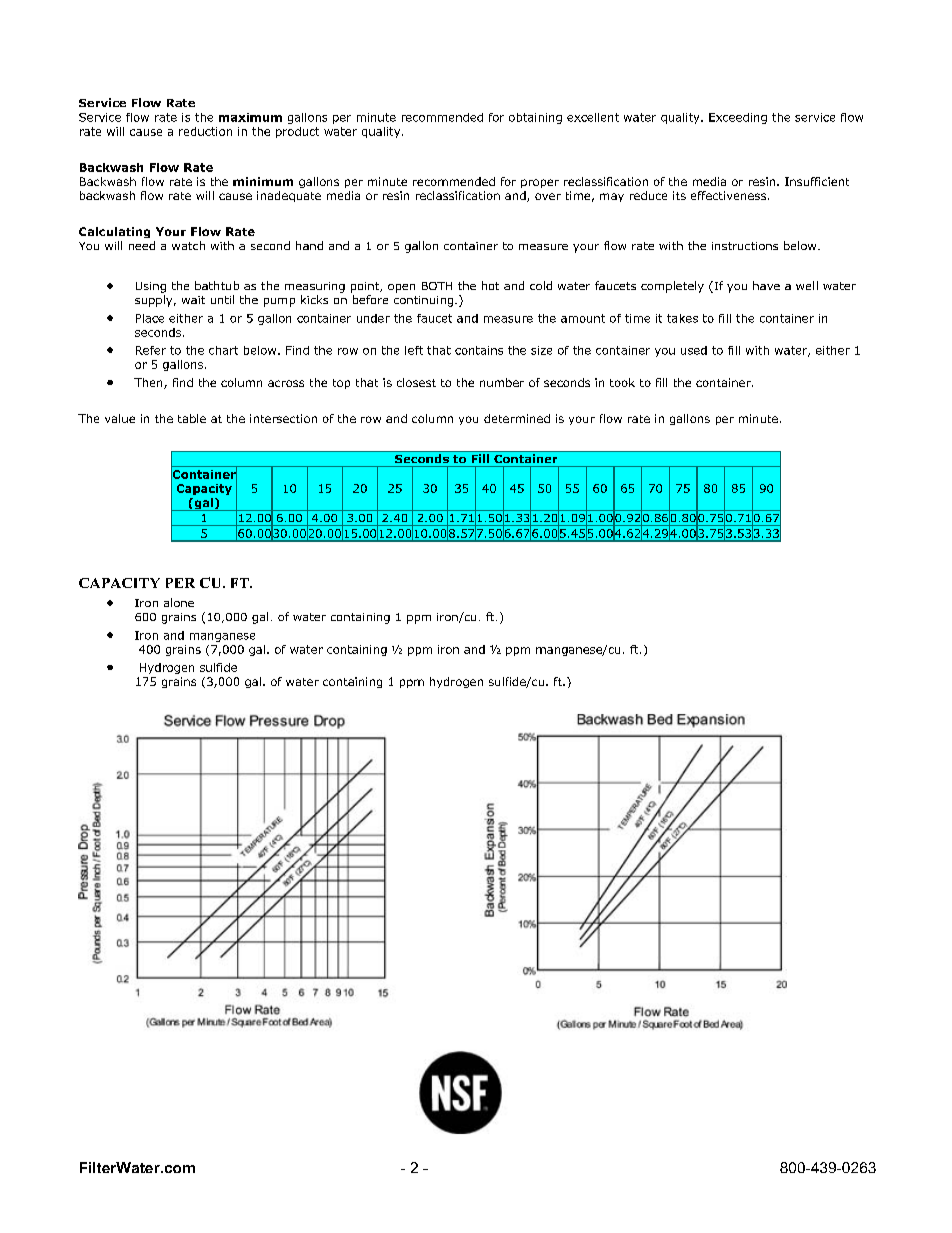  I want to click on reduction, so click(205, 131).
